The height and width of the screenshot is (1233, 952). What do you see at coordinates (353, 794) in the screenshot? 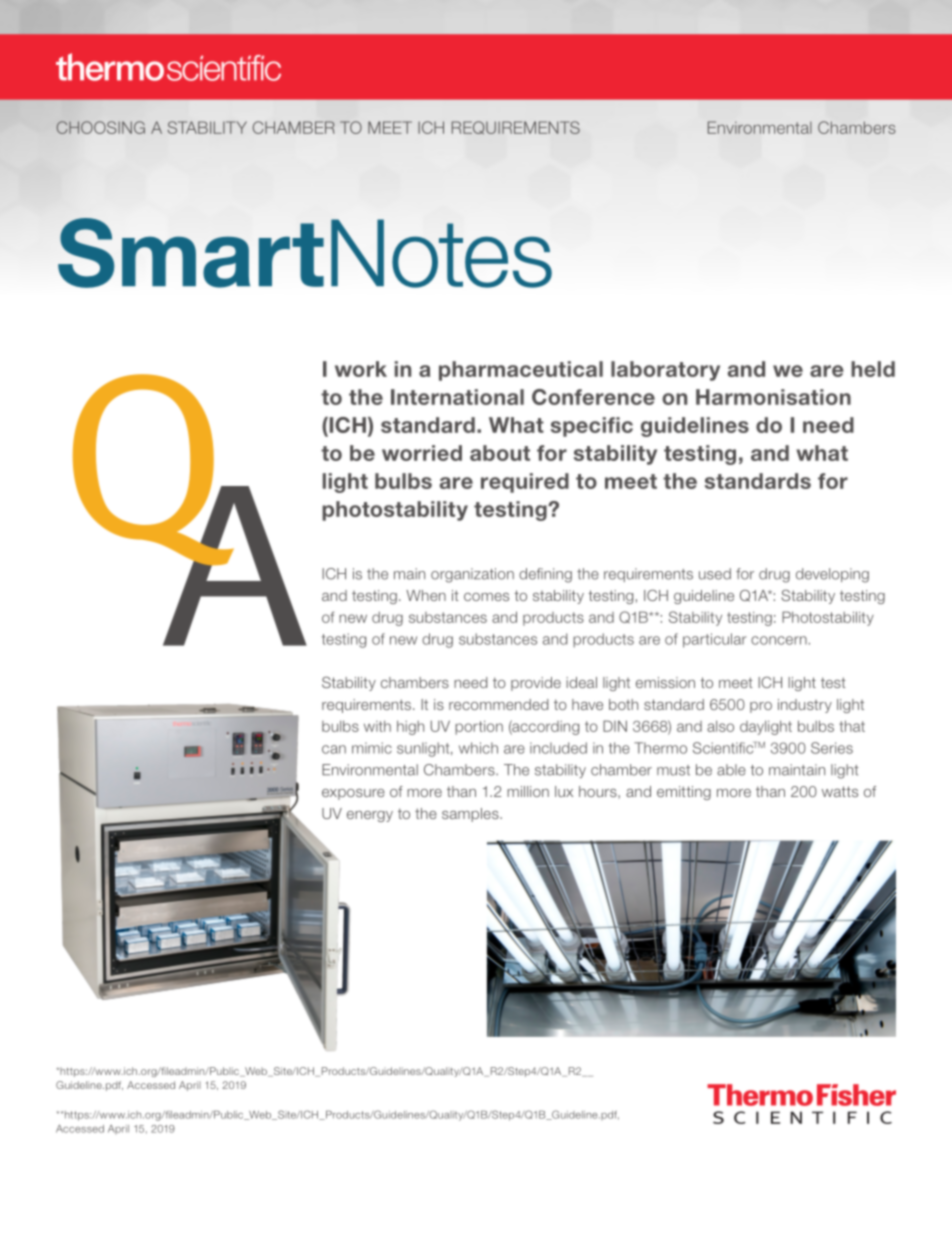
I see `exposure` at bounding box center [353, 794].
